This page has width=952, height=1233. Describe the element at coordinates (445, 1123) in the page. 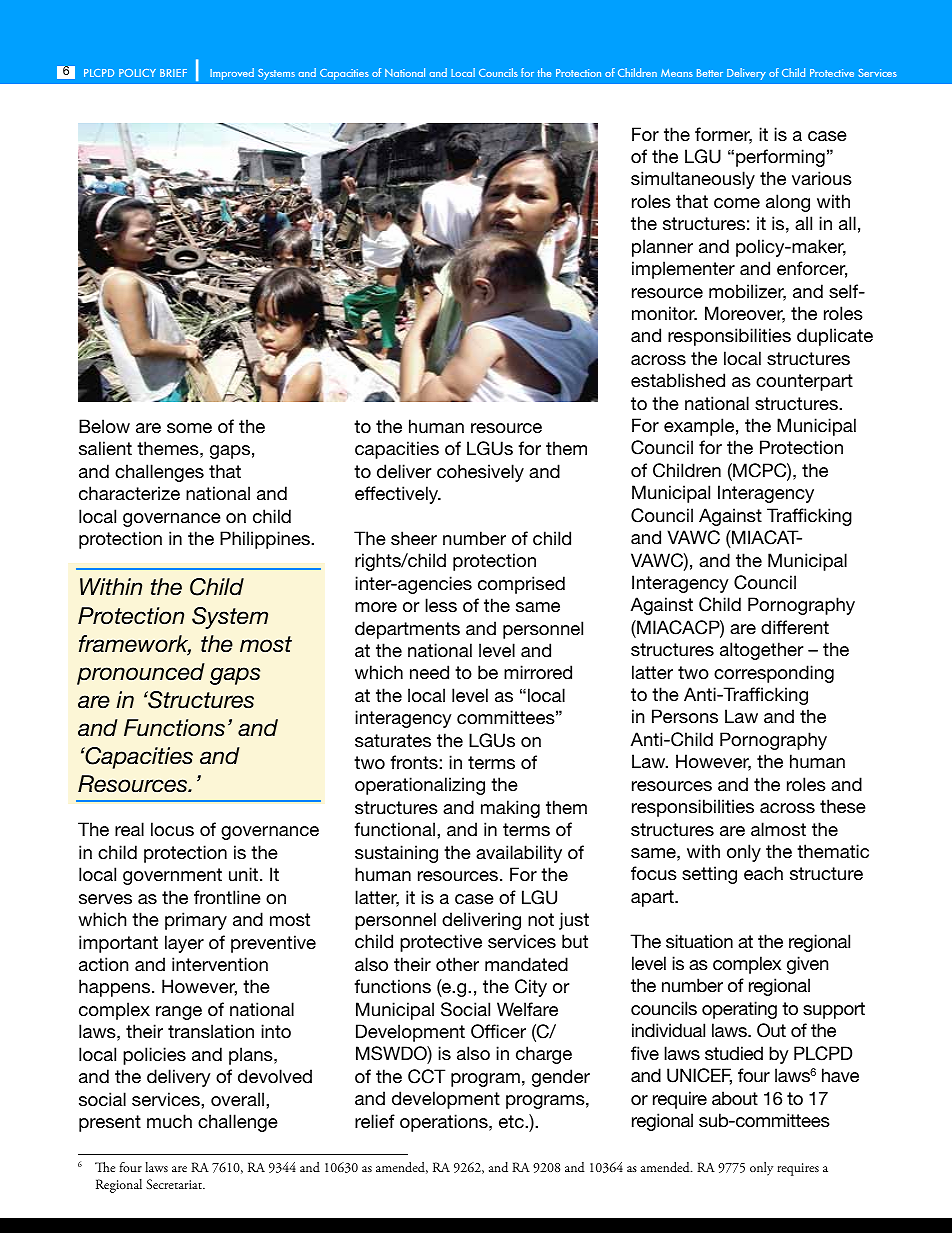

I see `operations` at that location.
